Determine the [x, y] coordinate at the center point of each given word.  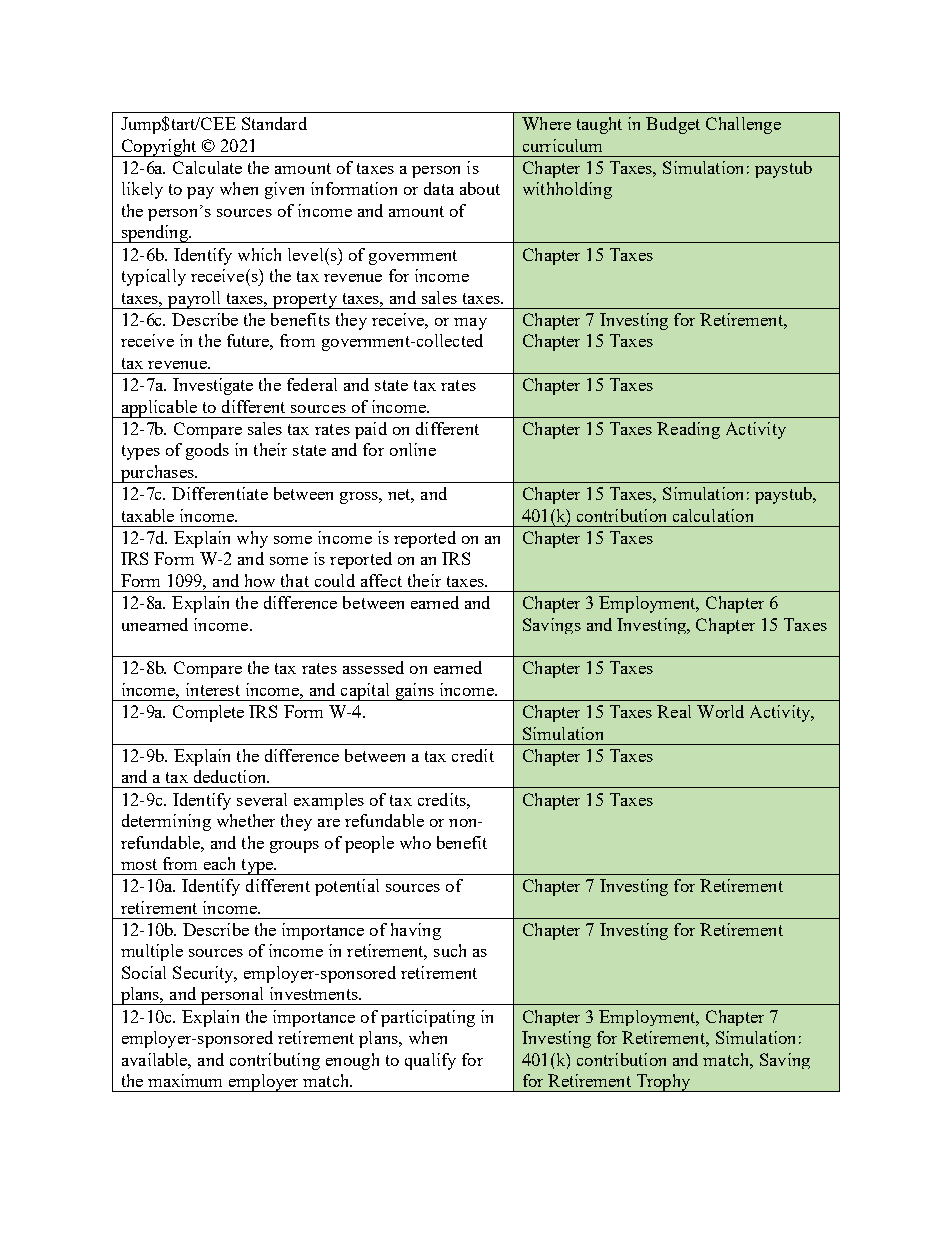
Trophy [663, 1083]
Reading [688, 430]
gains [414, 692]
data [439, 188]
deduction [231, 776]
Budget [673, 125]
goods [207, 451]
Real [674, 711]
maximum [185, 1080]
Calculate [207, 167]
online [413, 449]
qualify [430, 1061]
